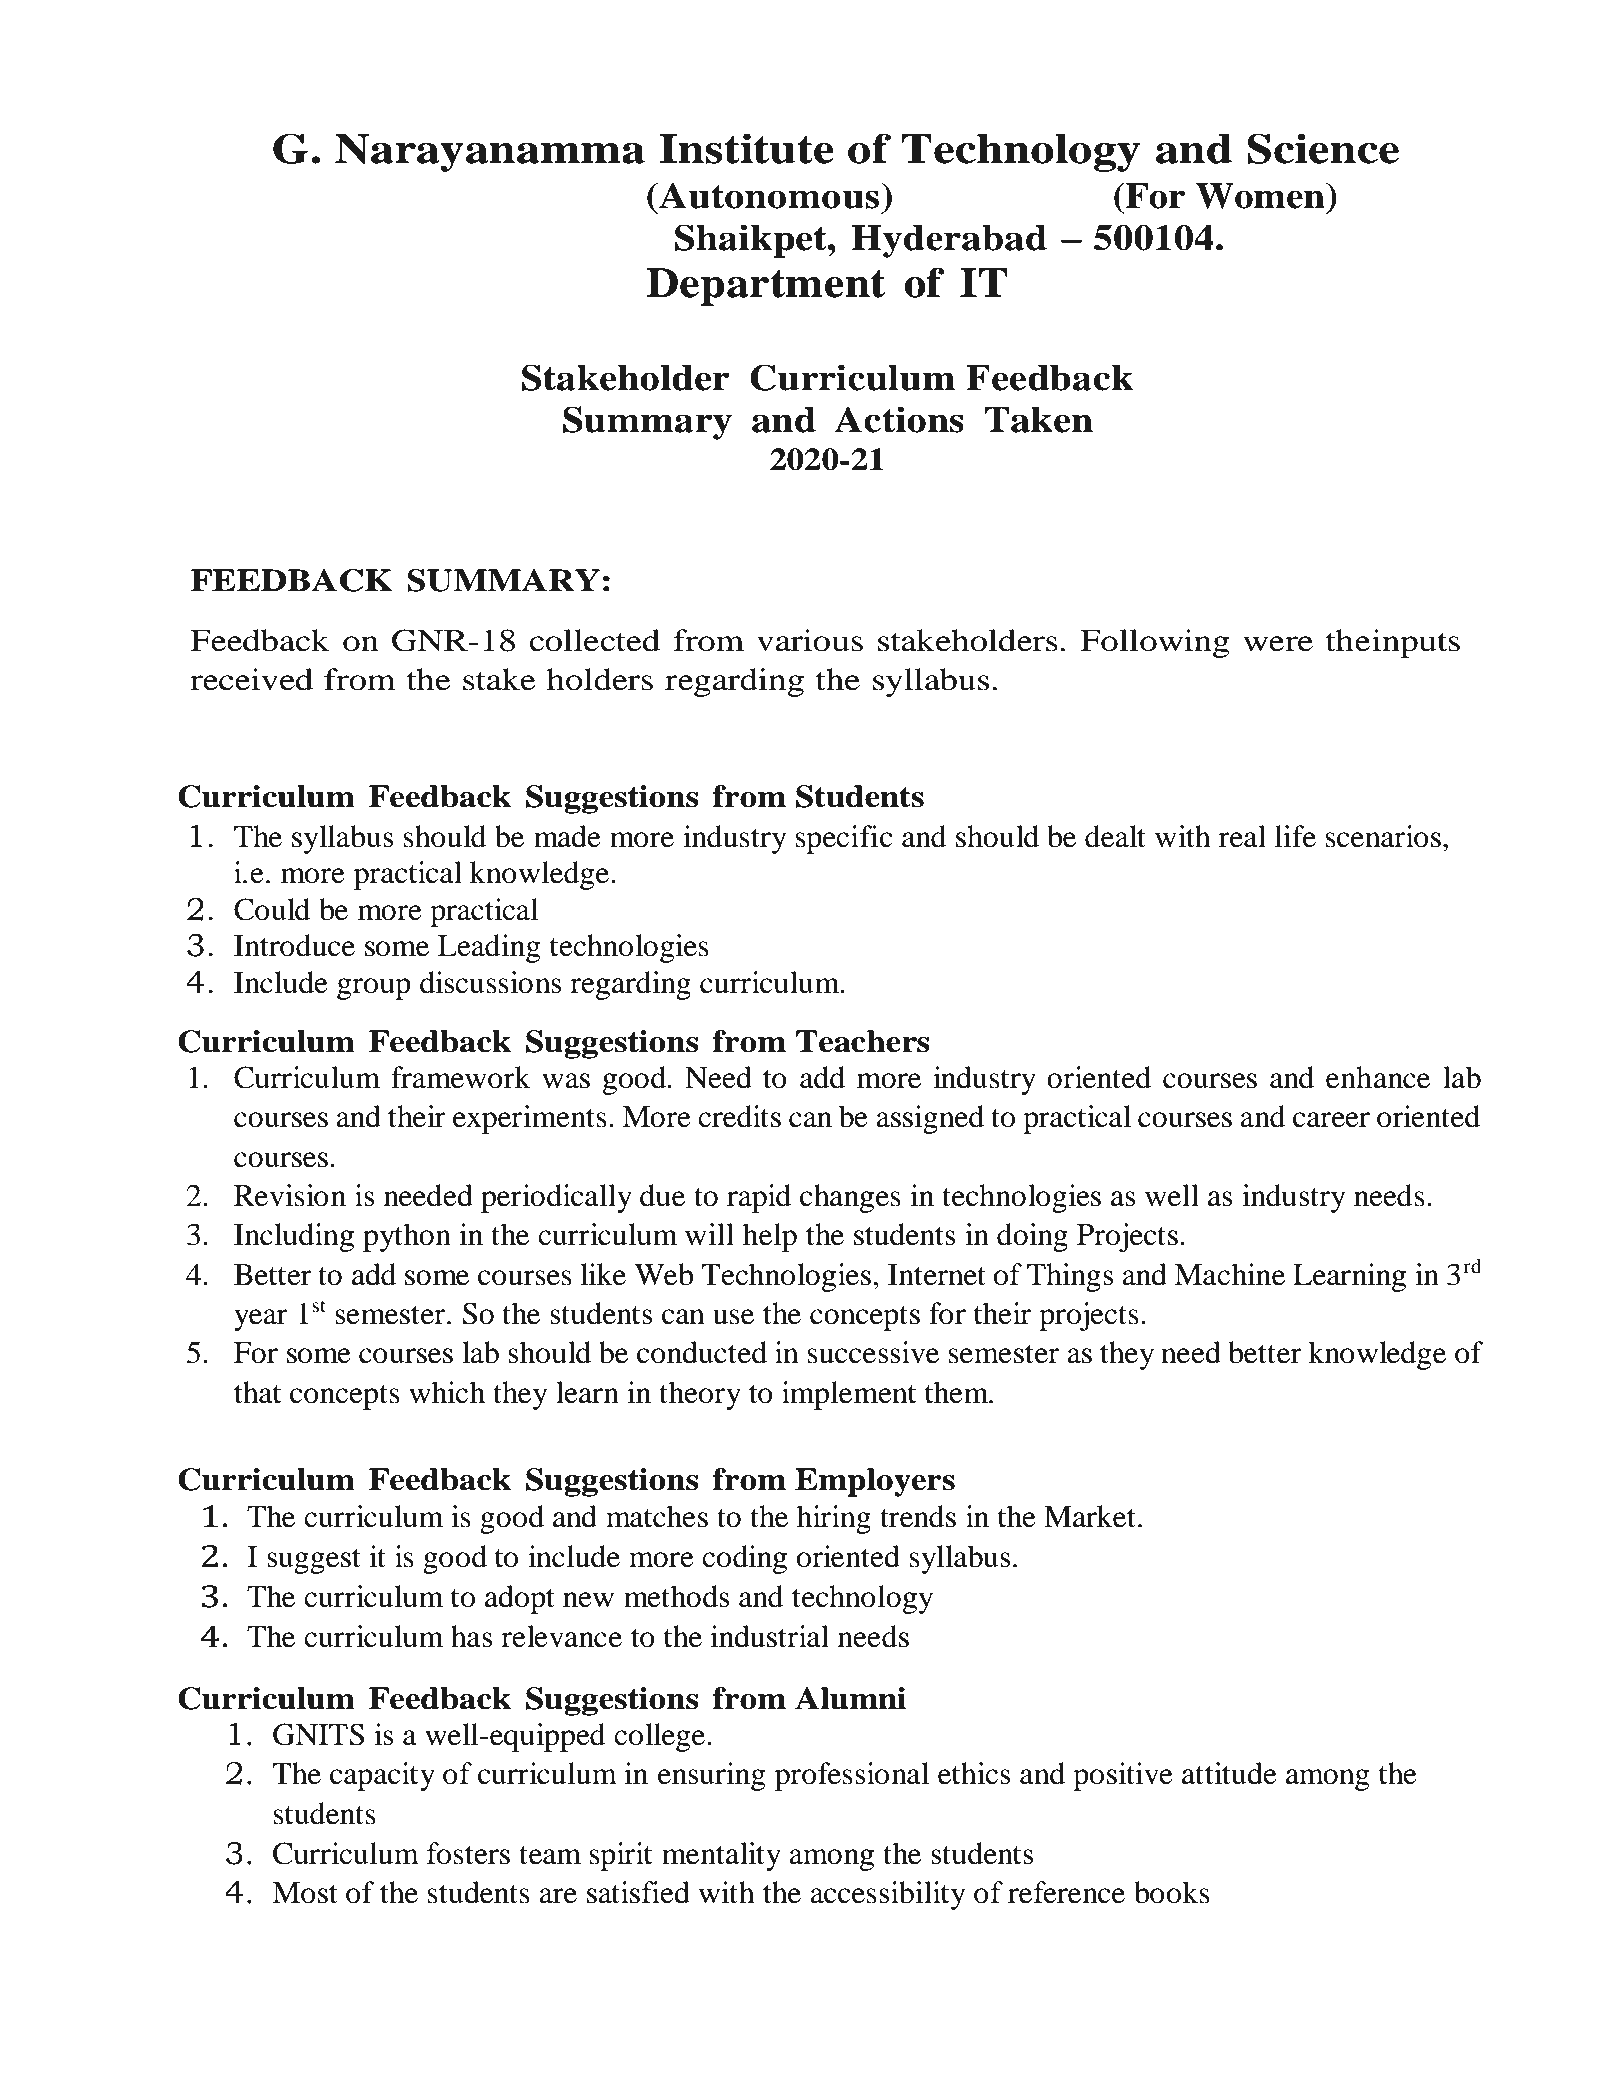  I want to click on enhance, so click(1378, 1077).
